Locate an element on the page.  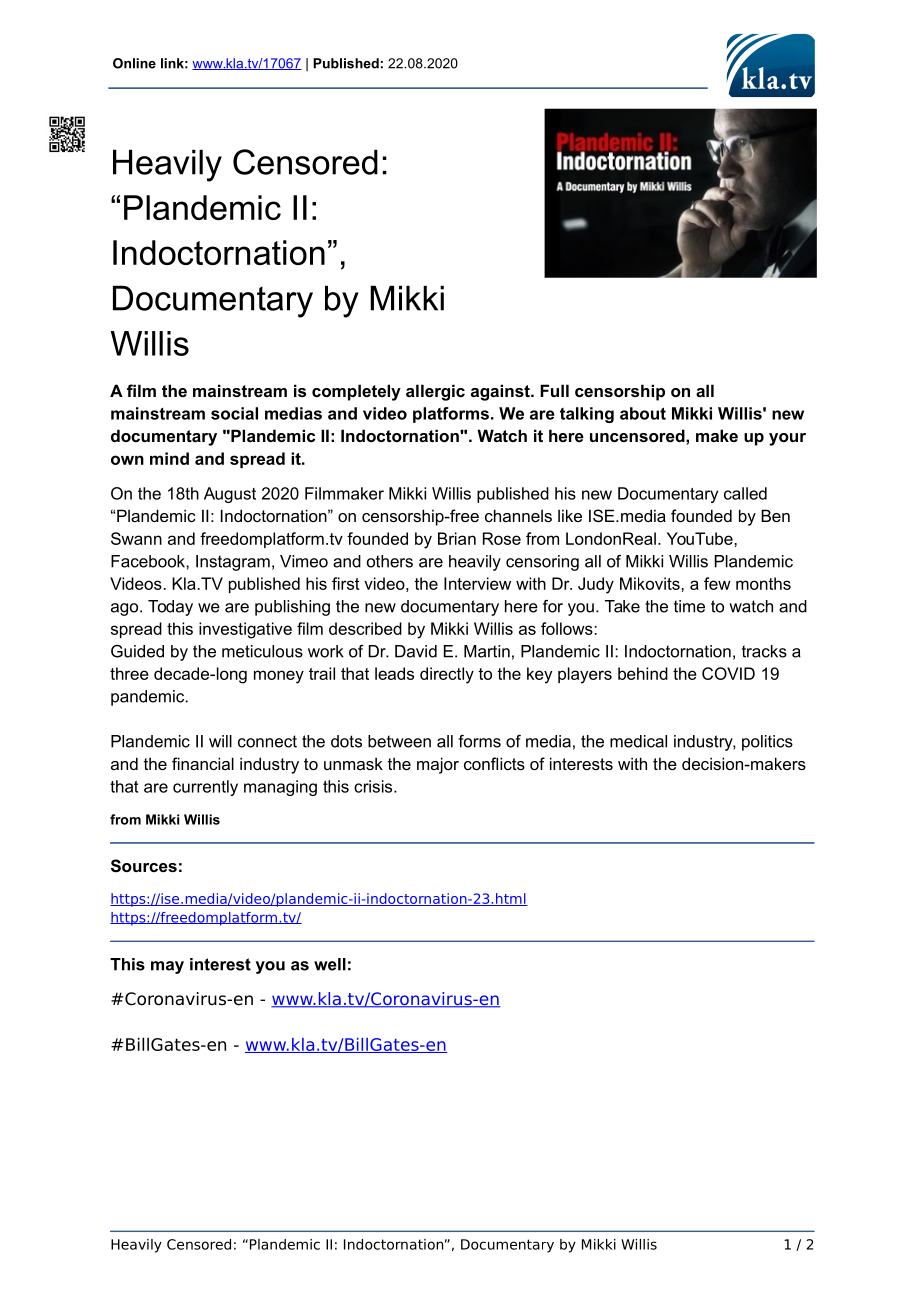
time is located at coordinates (689, 606).
